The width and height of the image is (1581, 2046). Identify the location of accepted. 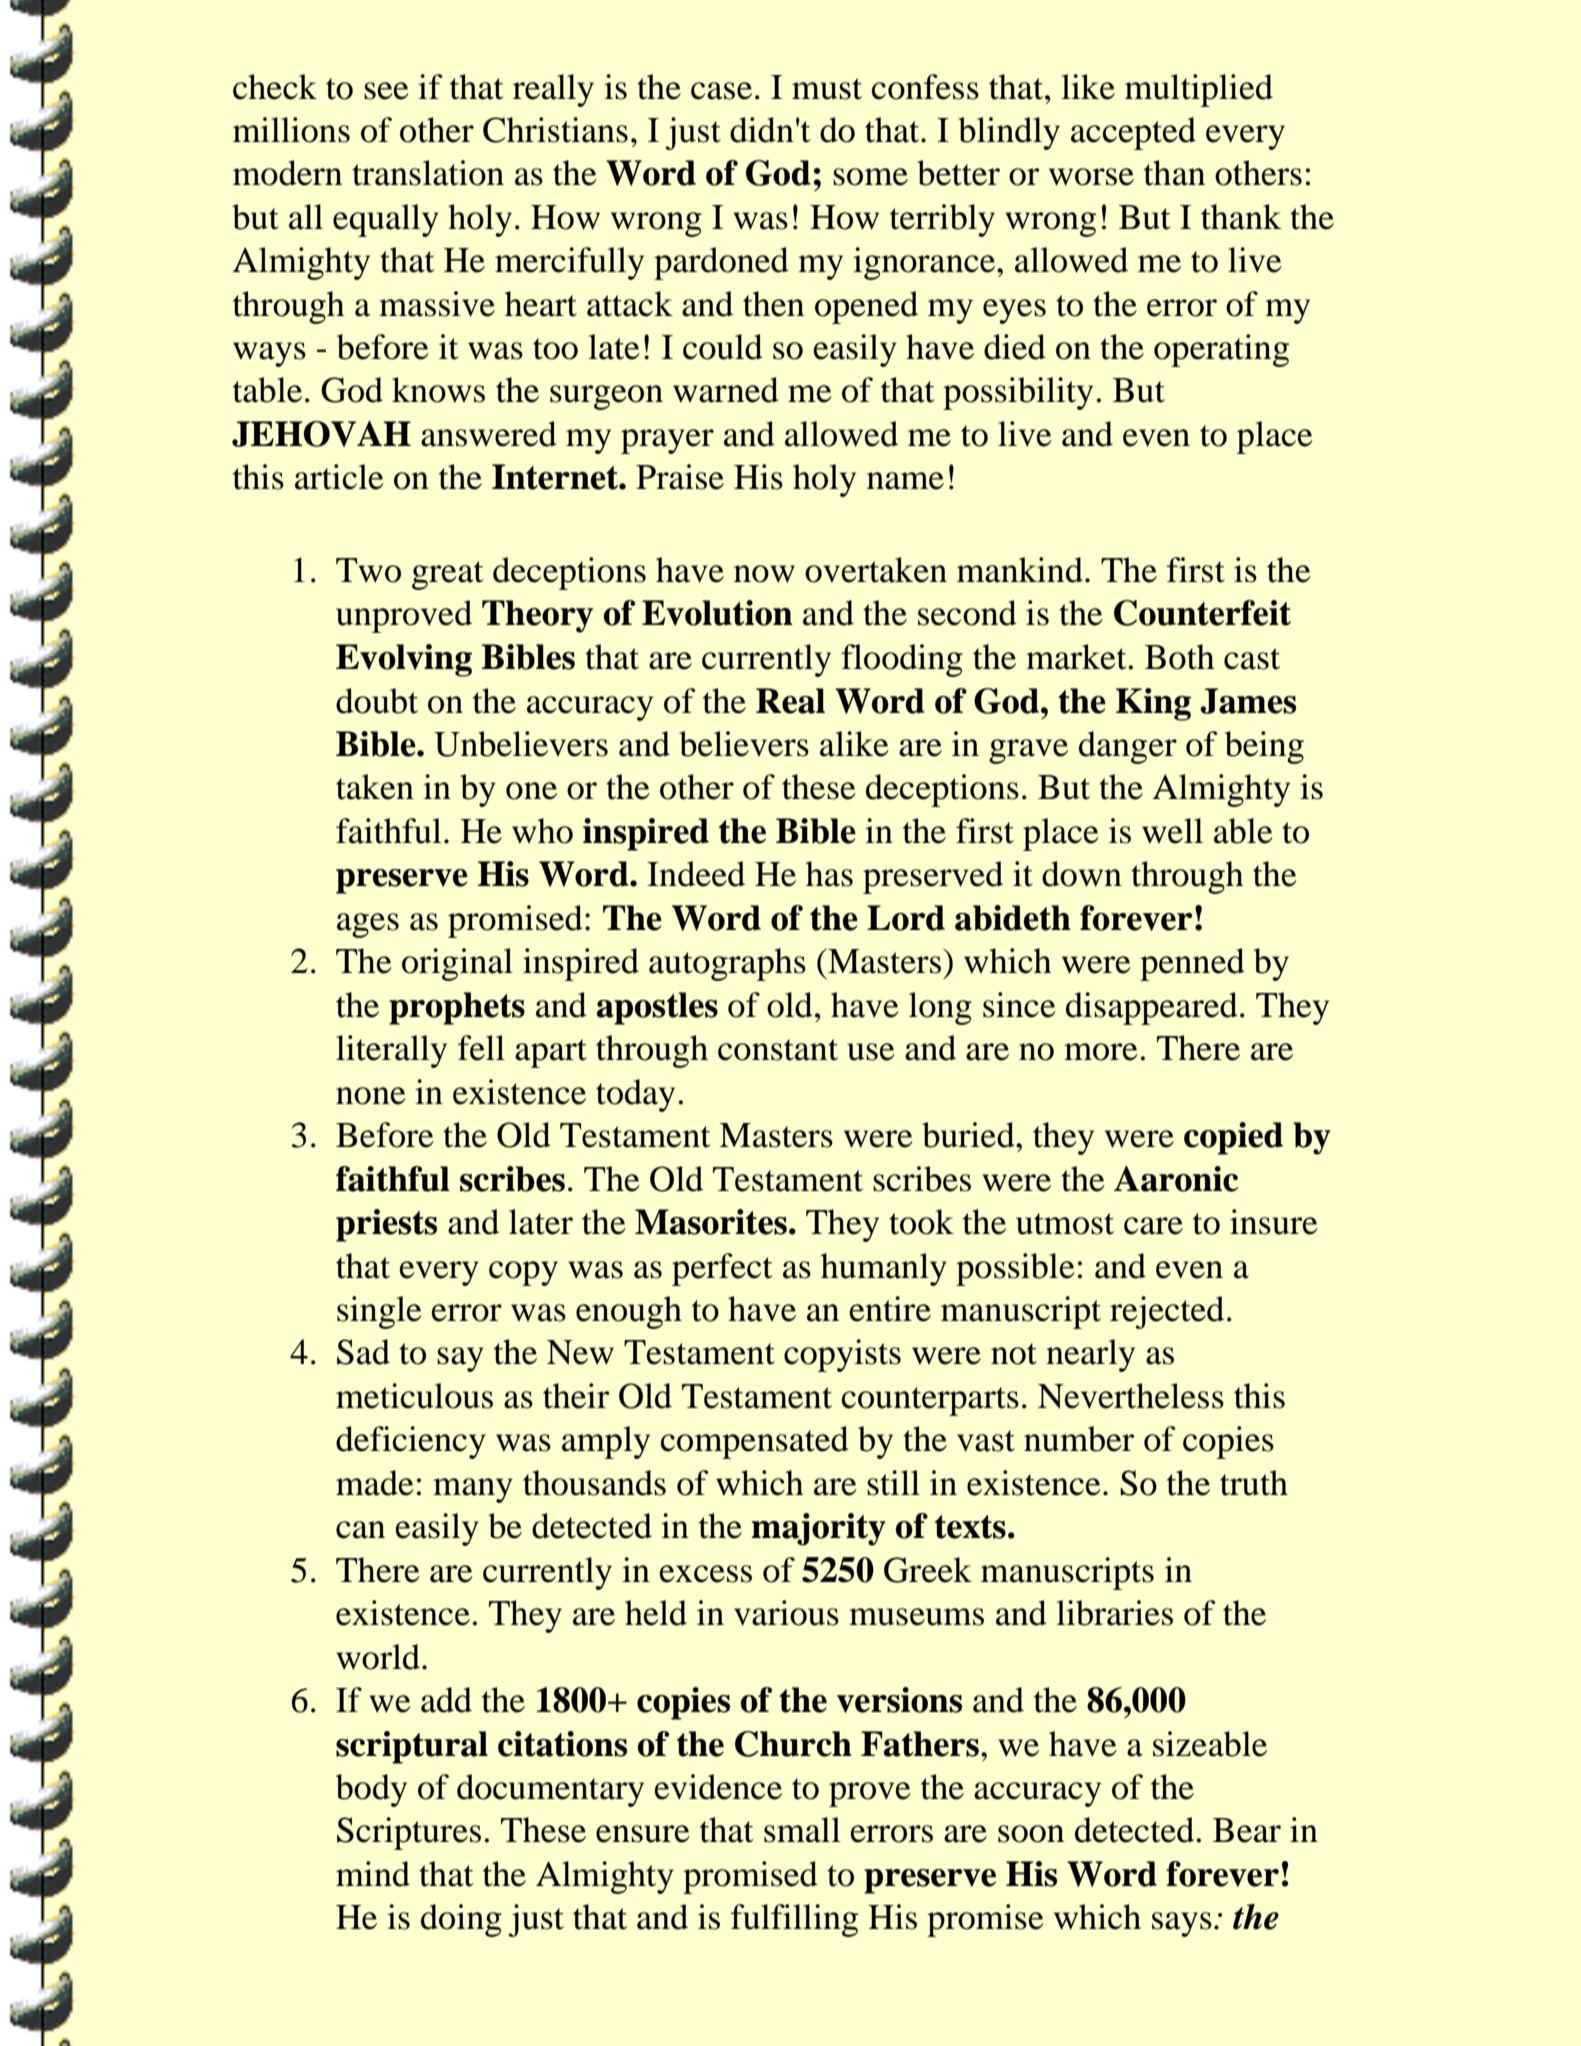
(1133, 133).
